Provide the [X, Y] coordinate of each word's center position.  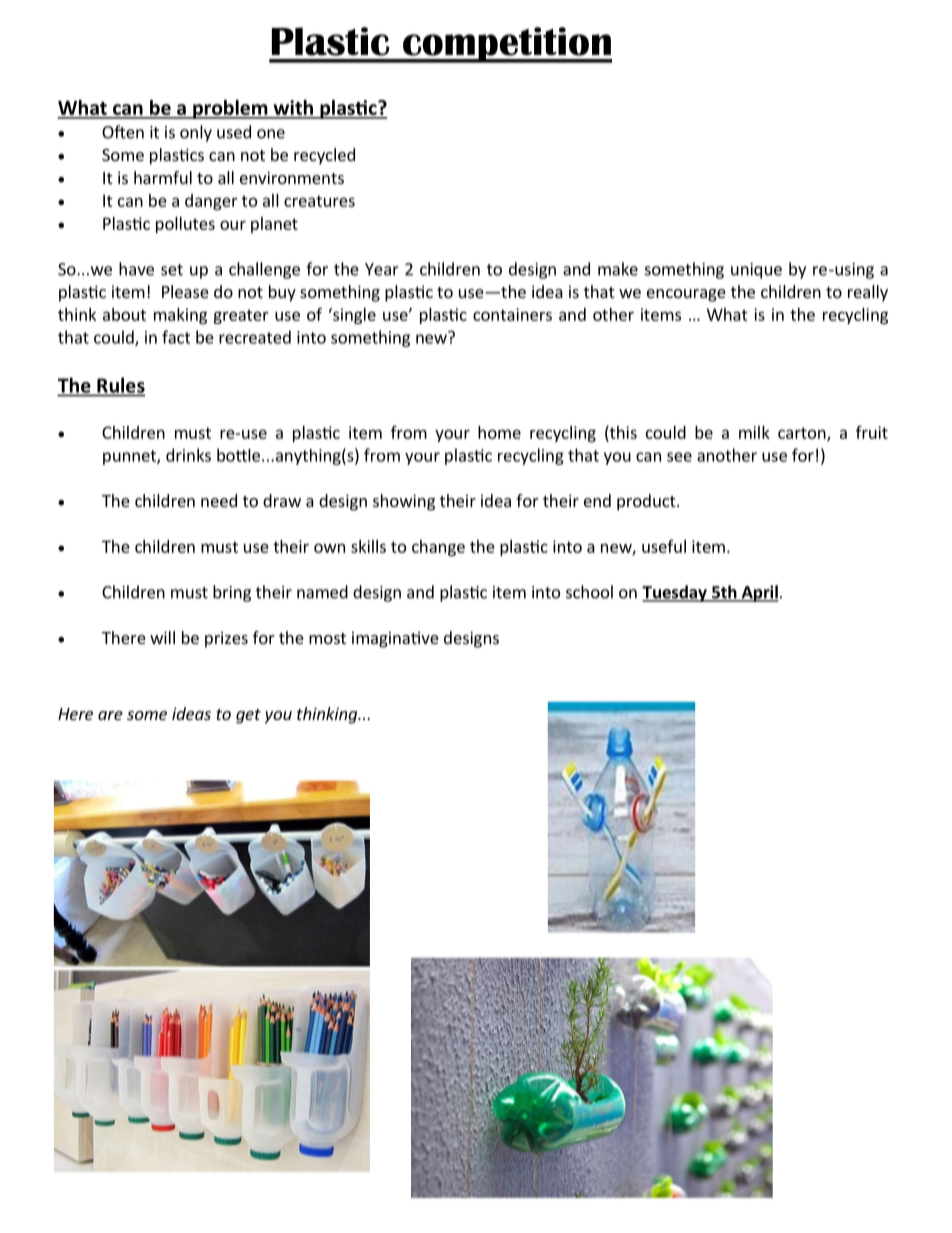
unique [756, 271]
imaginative [395, 639]
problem [230, 109]
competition [506, 45]
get [248, 716]
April [759, 593]
